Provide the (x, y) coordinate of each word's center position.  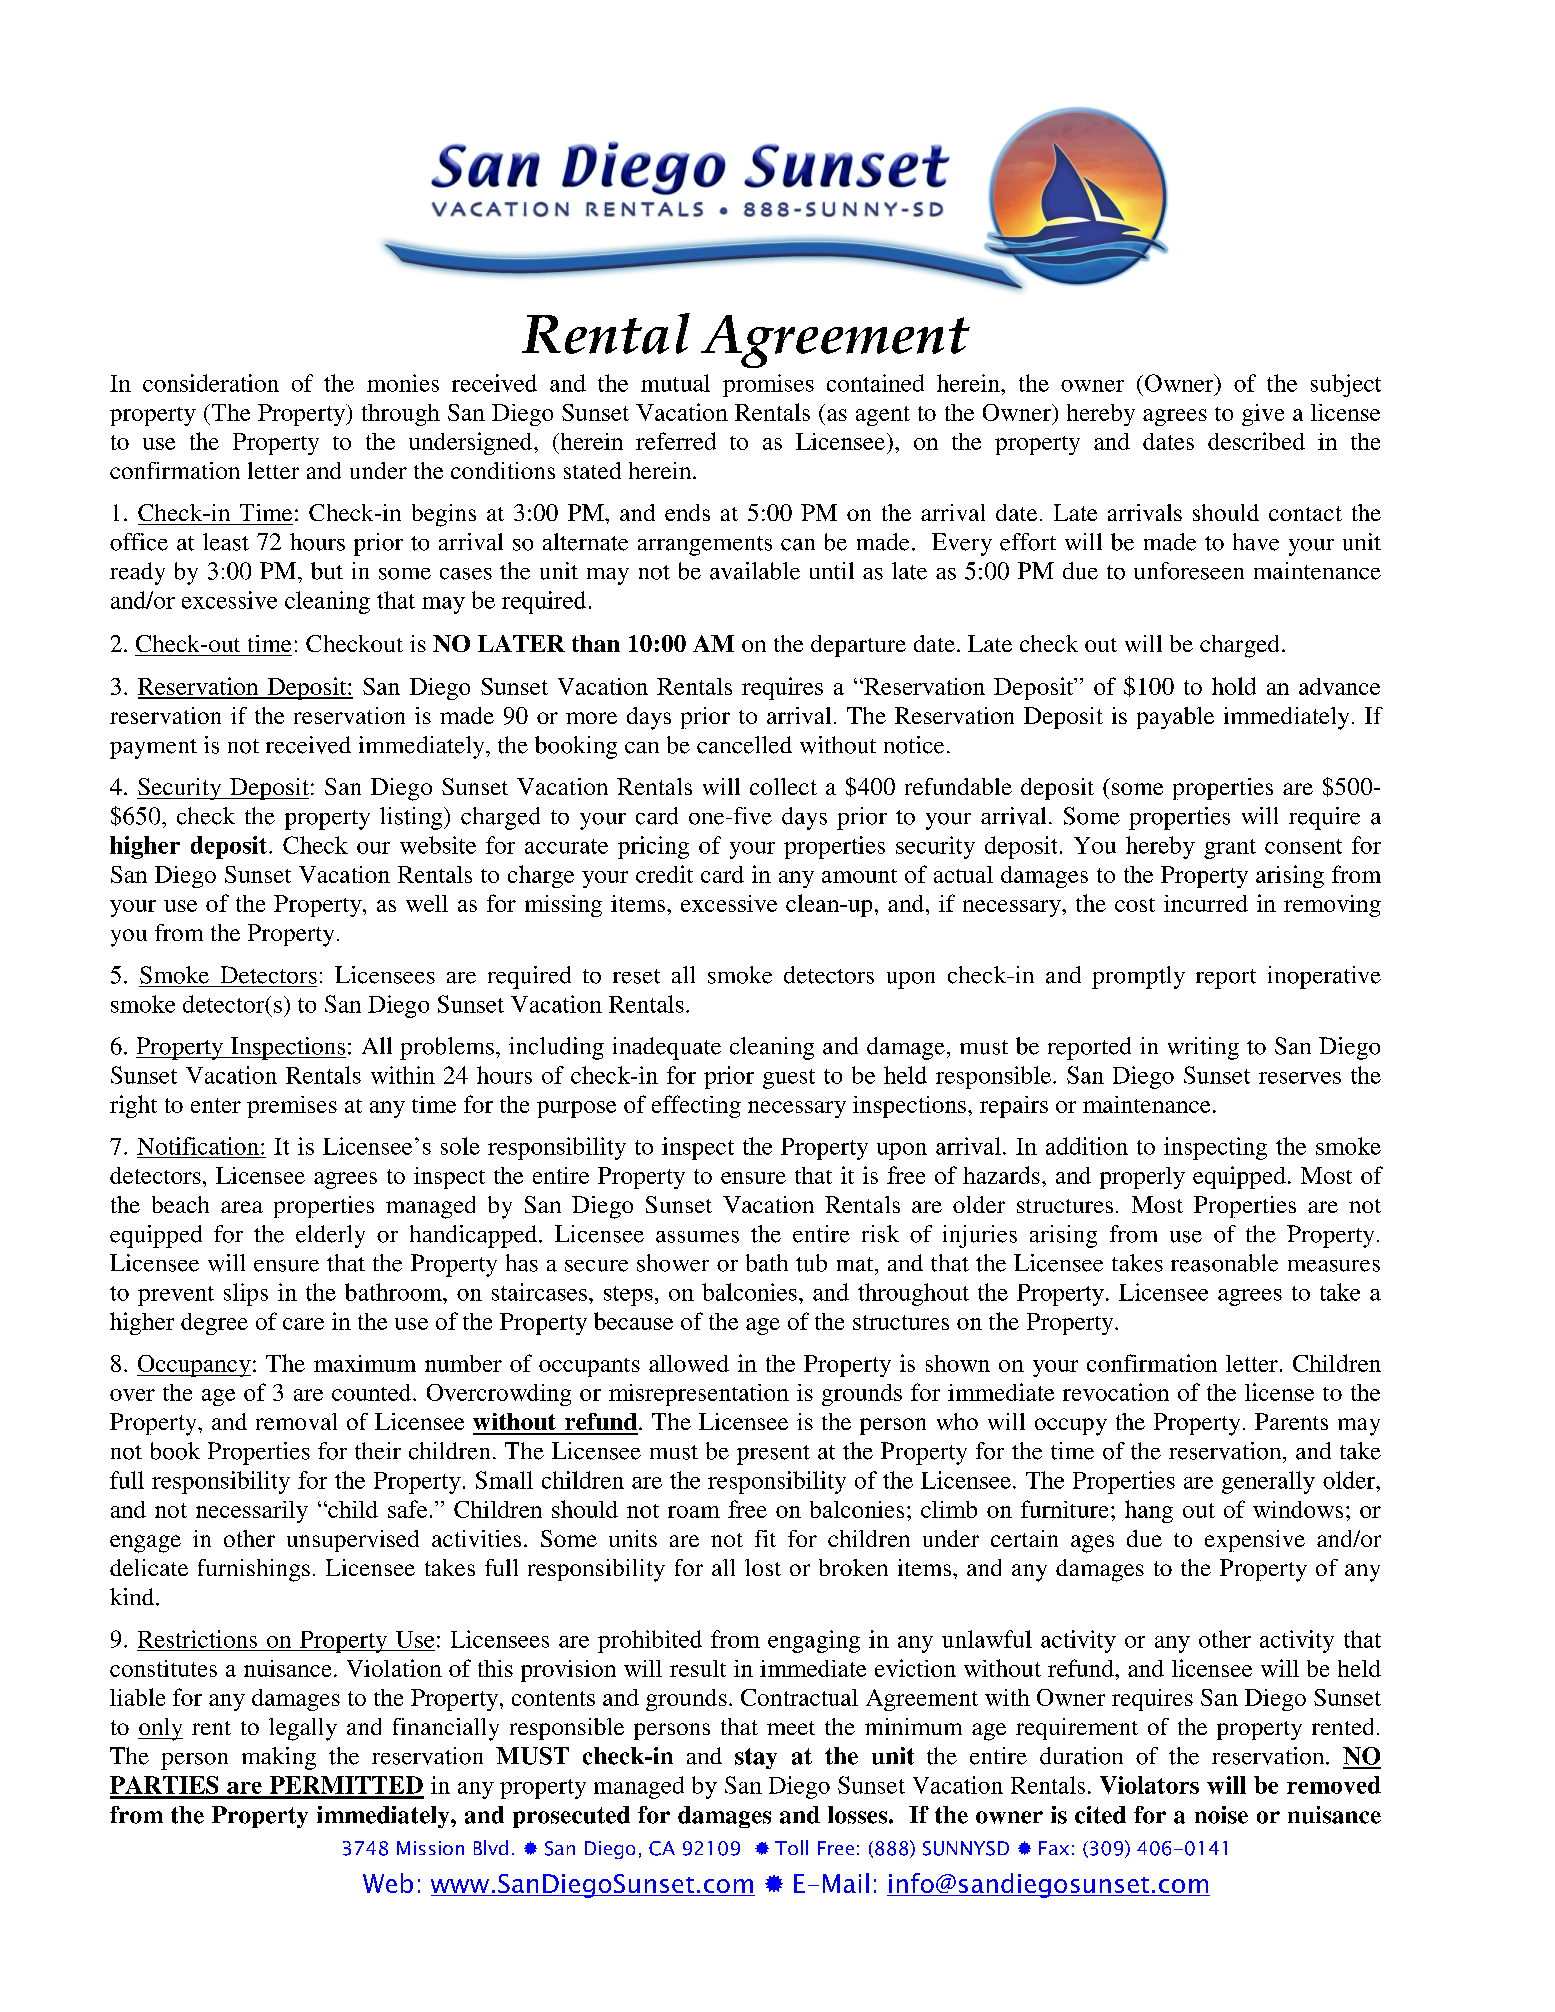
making (279, 1758)
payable (1175, 718)
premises (292, 1107)
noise (1221, 1815)
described (1256, 441)
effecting (696, 1106)
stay (756, 1758)
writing (1203, 1048)
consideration (211, 383)
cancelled (744, 745)
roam (694, 1512)
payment (153, 749)
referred (676, 441)
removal (296, 1421)
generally (1268, 1482)
